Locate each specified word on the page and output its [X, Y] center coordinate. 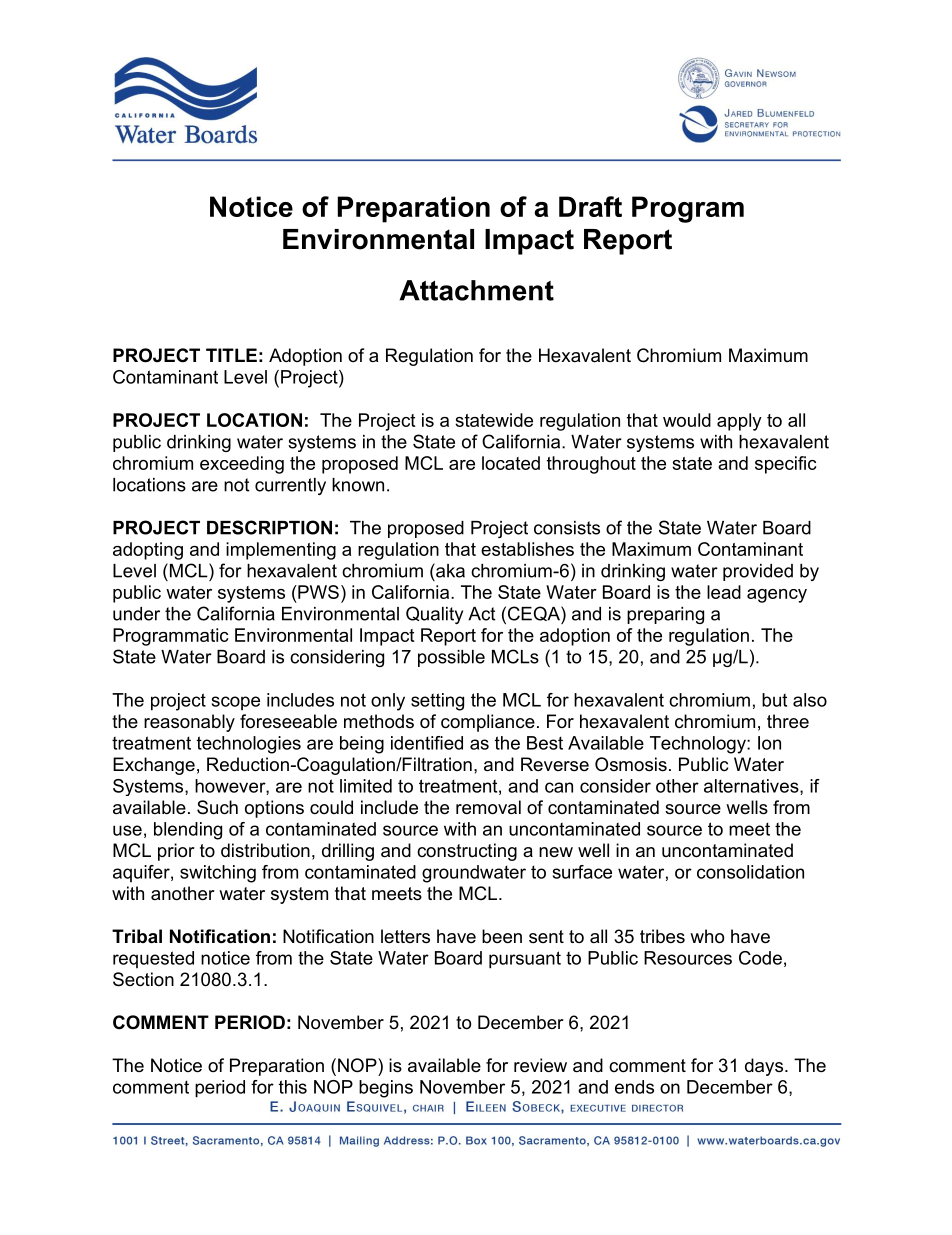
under [136, 614]
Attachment [476, 290]
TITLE [231, 355]
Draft [590, 206]
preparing [665, 615]
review [540, 1065]
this [293, 1087]
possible [451, 658]
